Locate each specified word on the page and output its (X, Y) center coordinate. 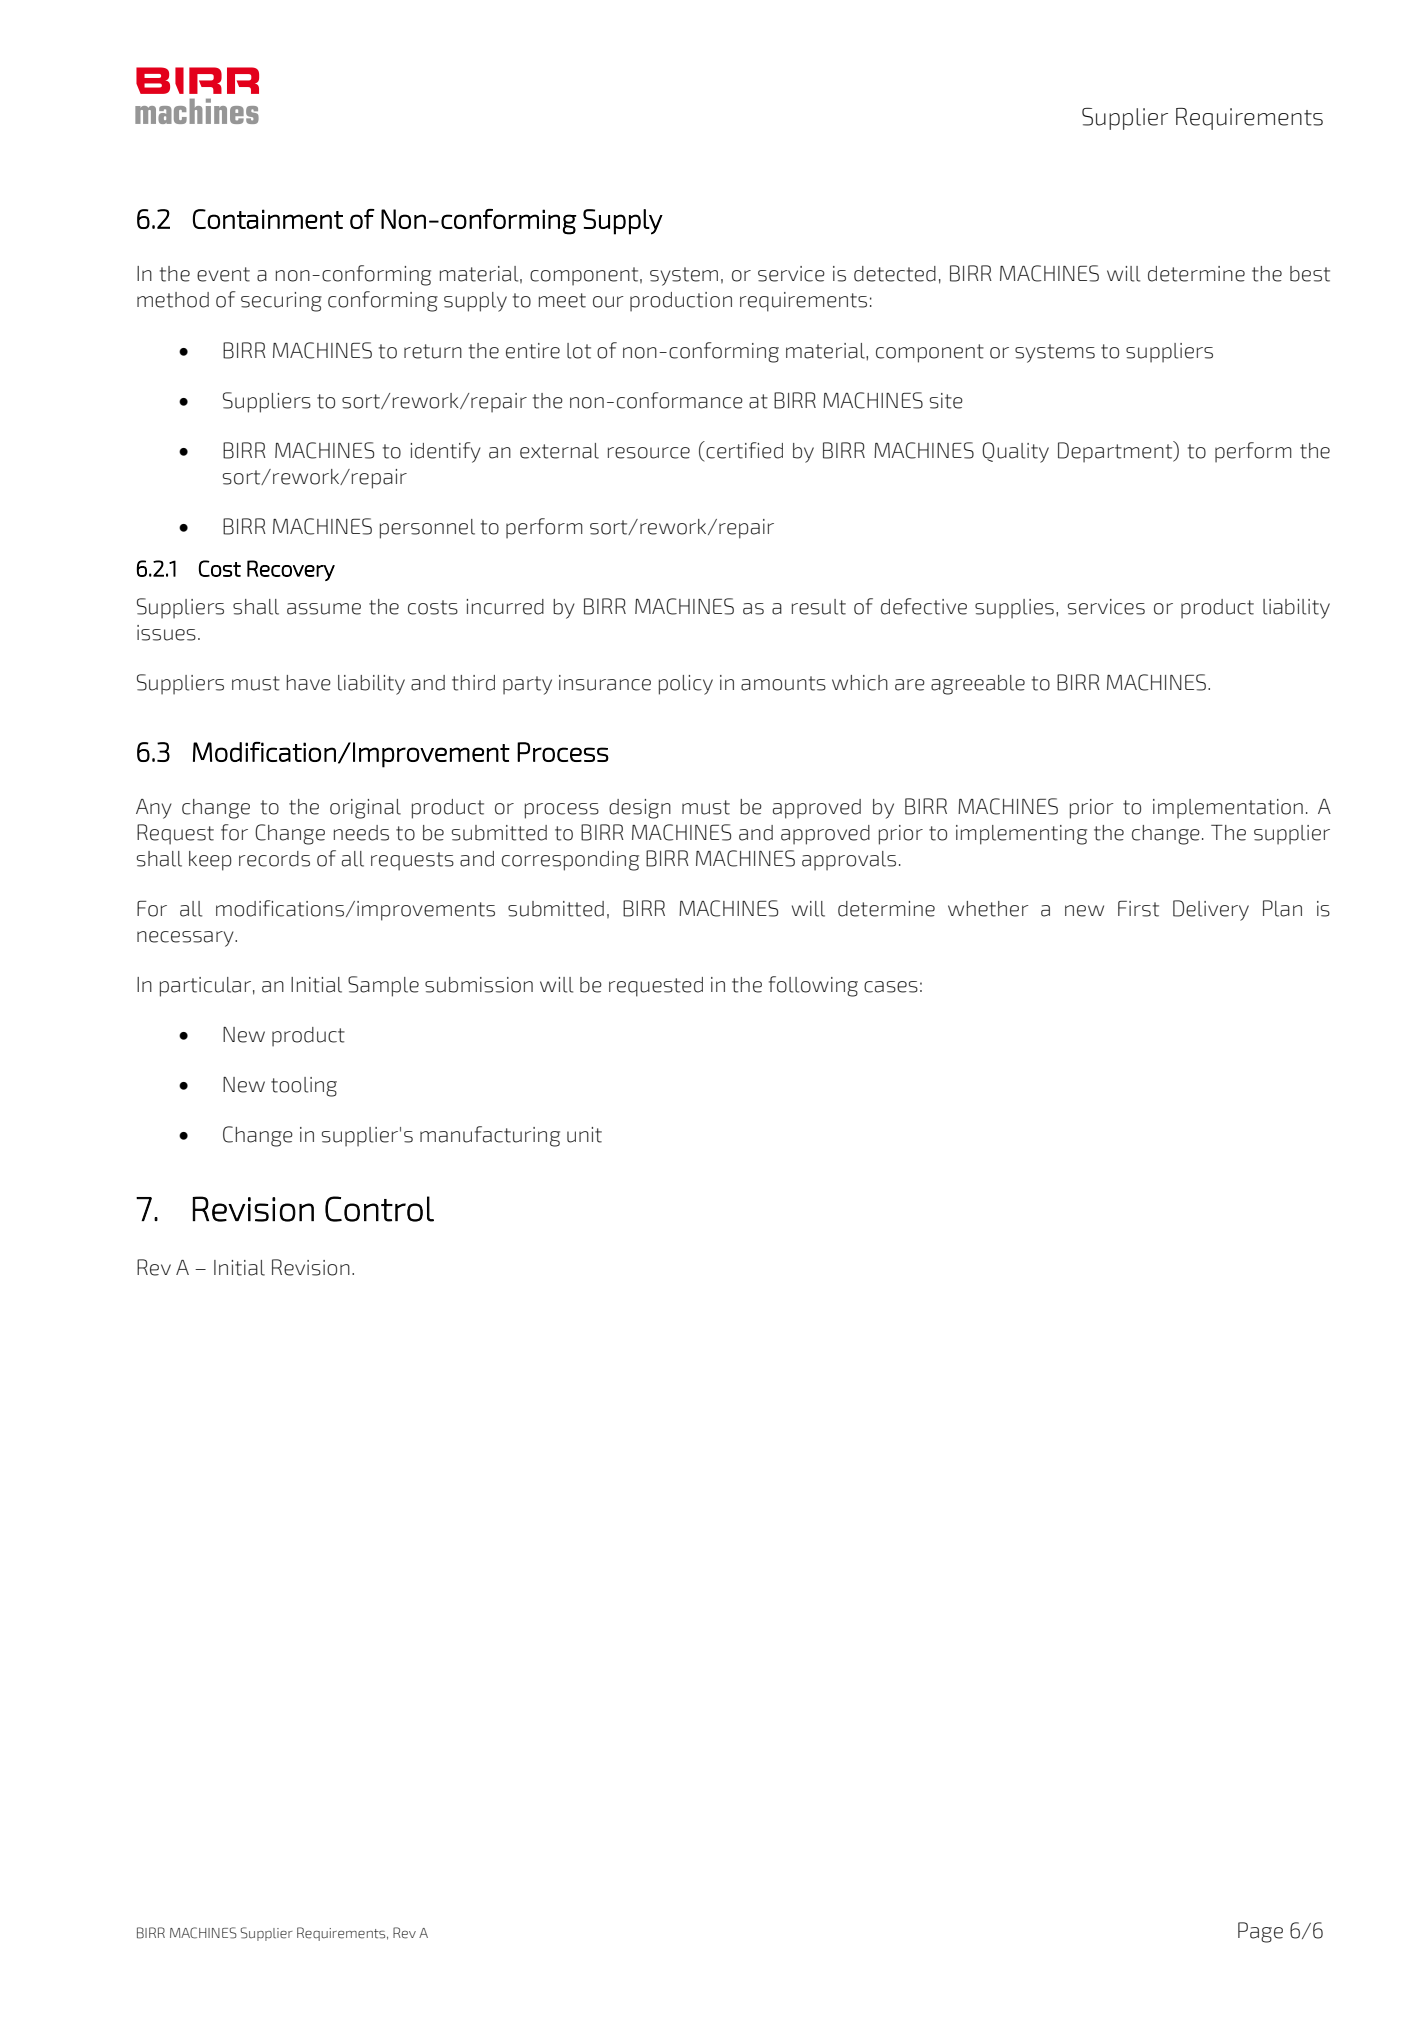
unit (584, 1135)
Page (1260, 1932)
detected (895, 274)
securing (281, 302)
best (1310, 274)
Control (379, 1209)
